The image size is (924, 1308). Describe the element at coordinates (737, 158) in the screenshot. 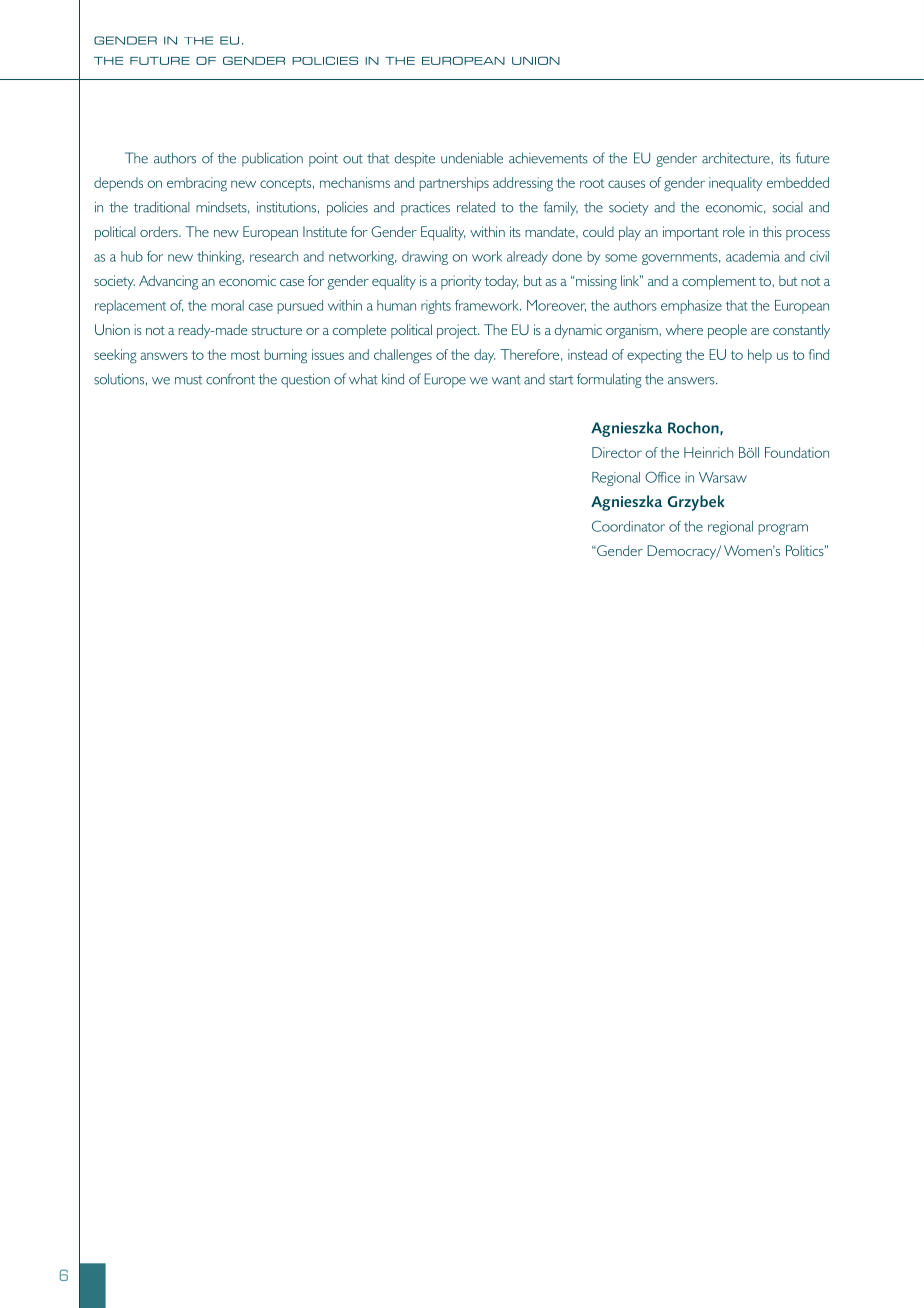

I see `architecture` at that location.
